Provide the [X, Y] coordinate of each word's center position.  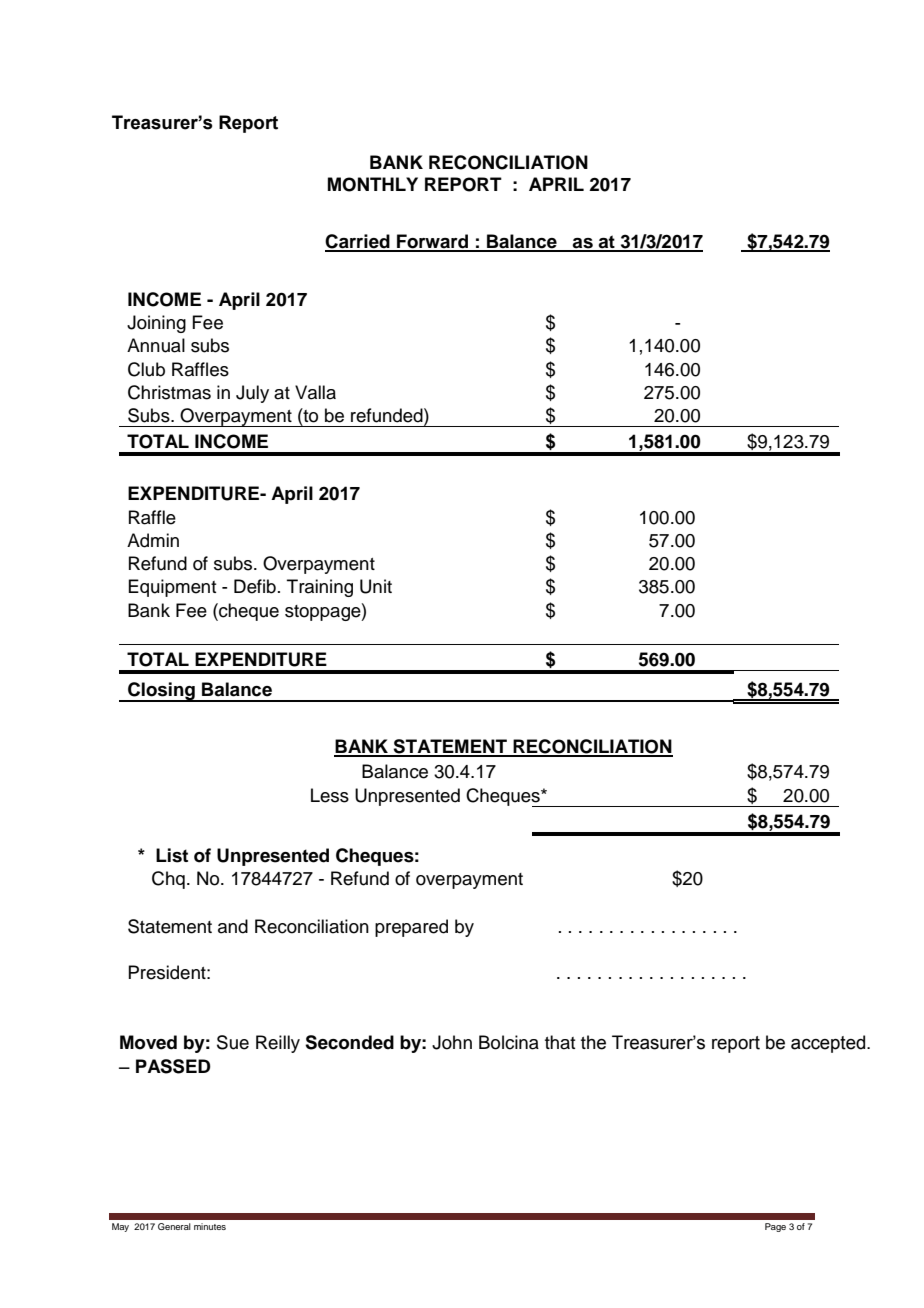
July [252, 394]
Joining [156, 324]
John [452, 1042]
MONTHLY [373, 184]
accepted [829, 1044]
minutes [210, 1226]
